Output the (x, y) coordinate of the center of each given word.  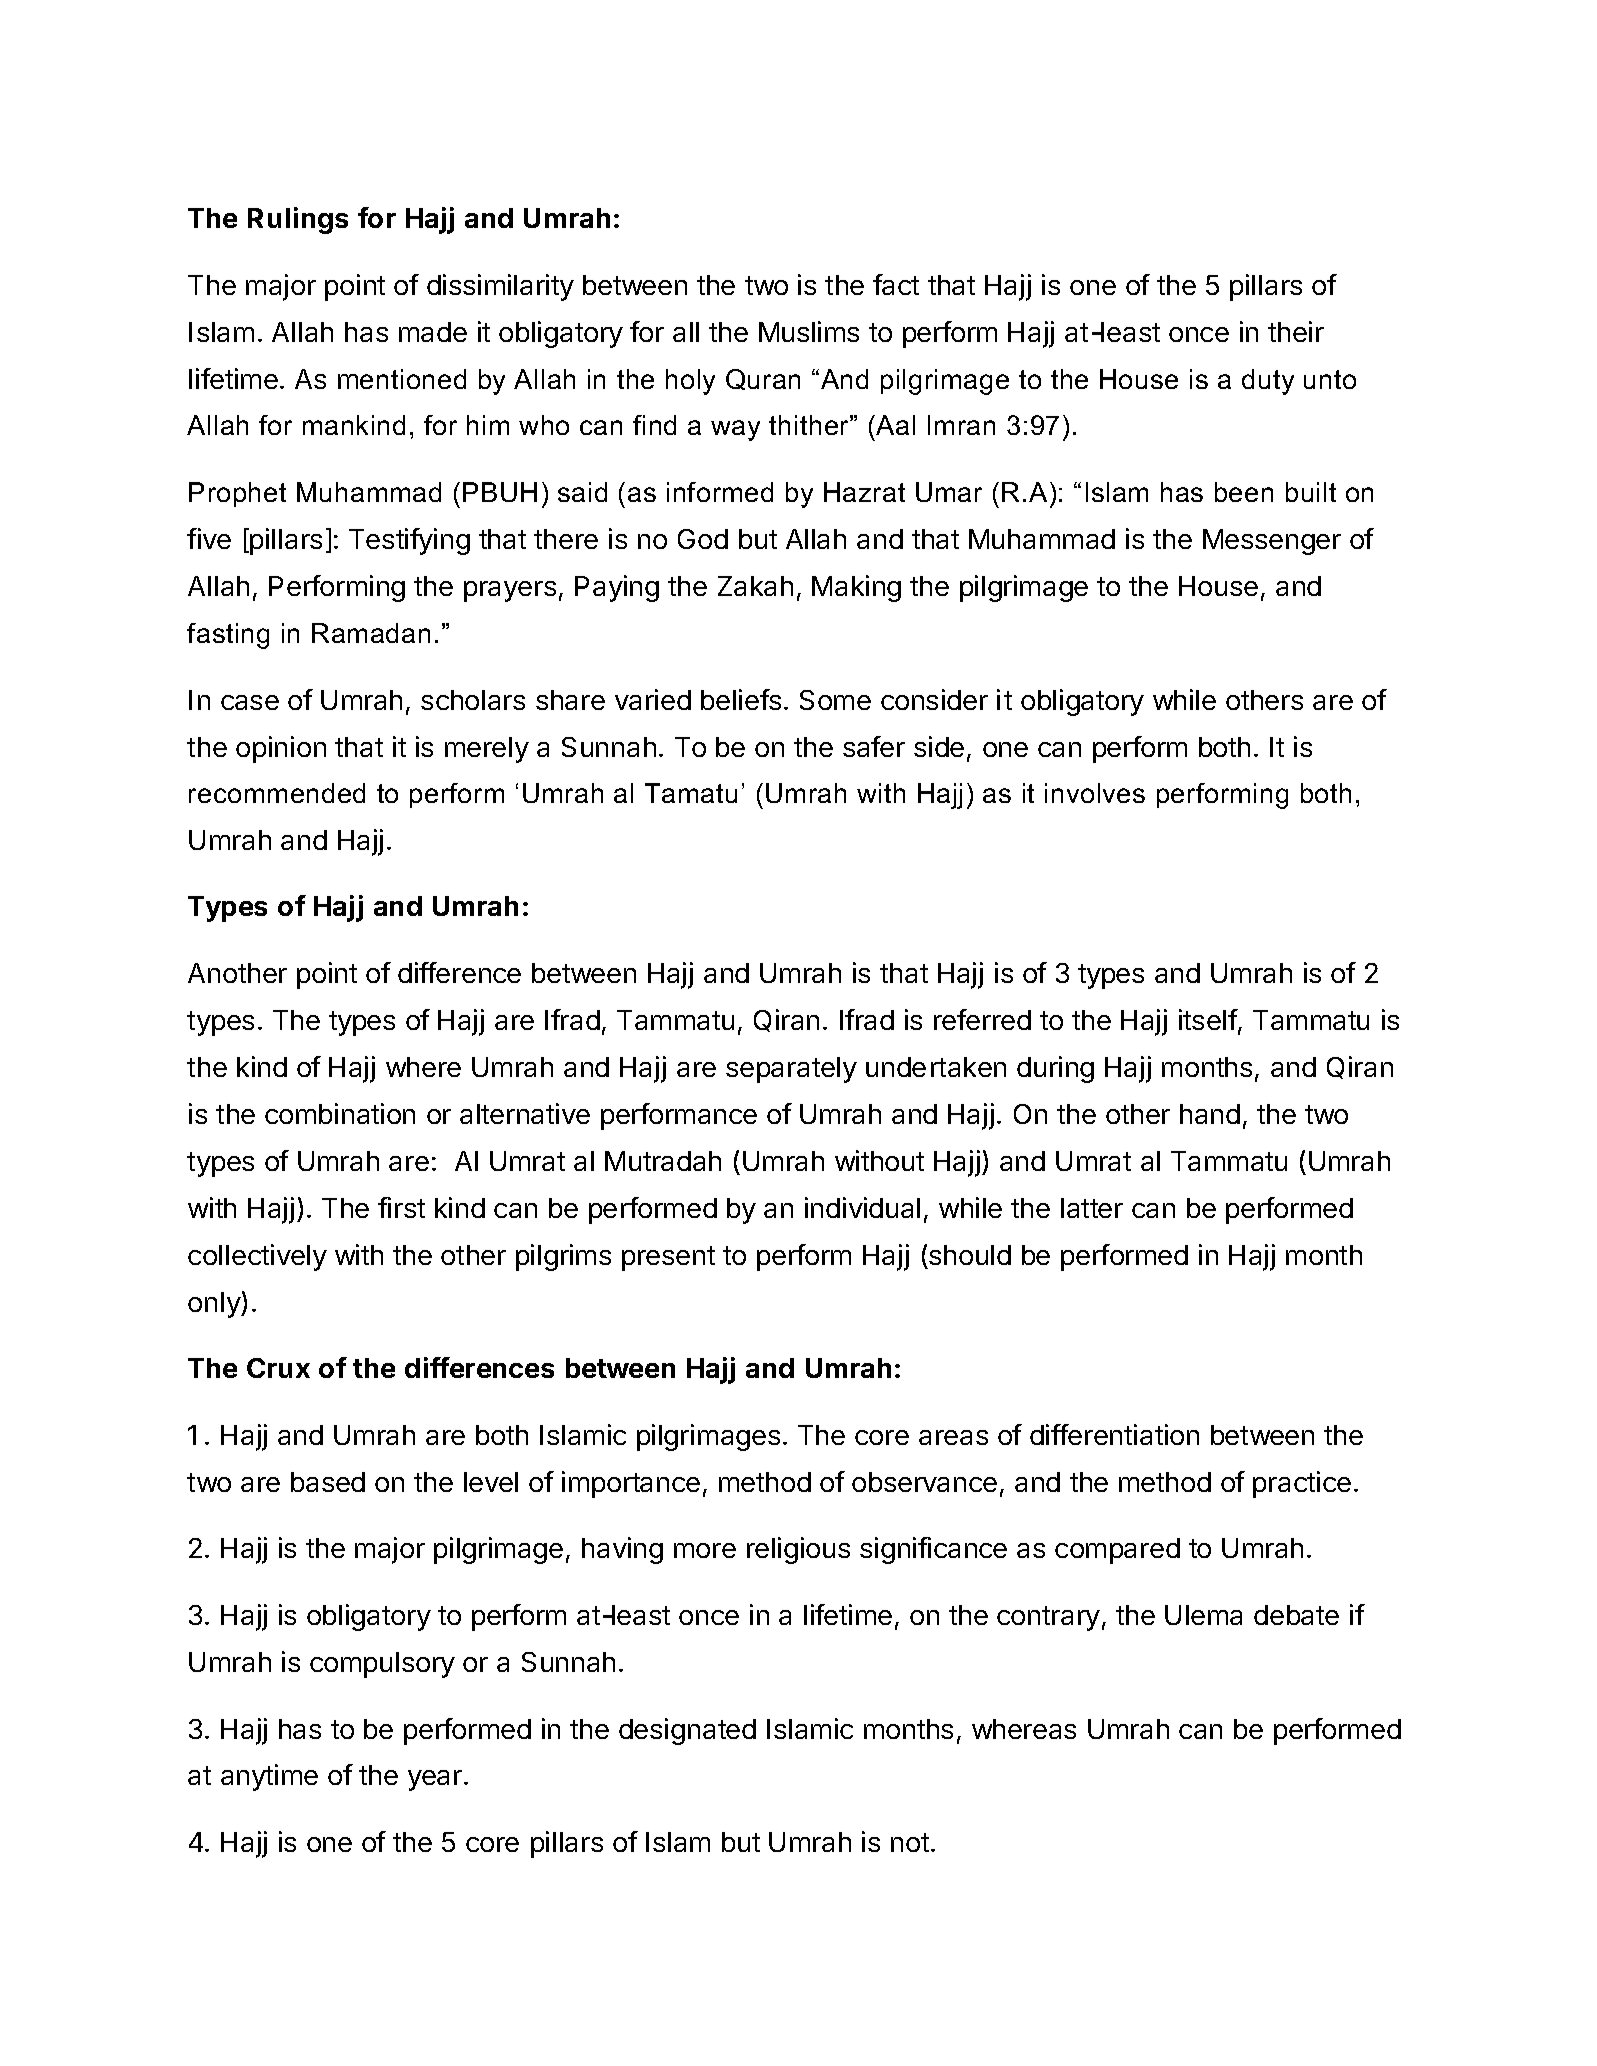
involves (1095, 793)
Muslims (809, 331)
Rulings (298, 220)
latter (1092, 1208)
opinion (281, 749)
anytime (269, 1777)
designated (687, 1731)
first (401, 1207)
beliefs (741, 699)
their (1296, 331)
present (668, 1258)
